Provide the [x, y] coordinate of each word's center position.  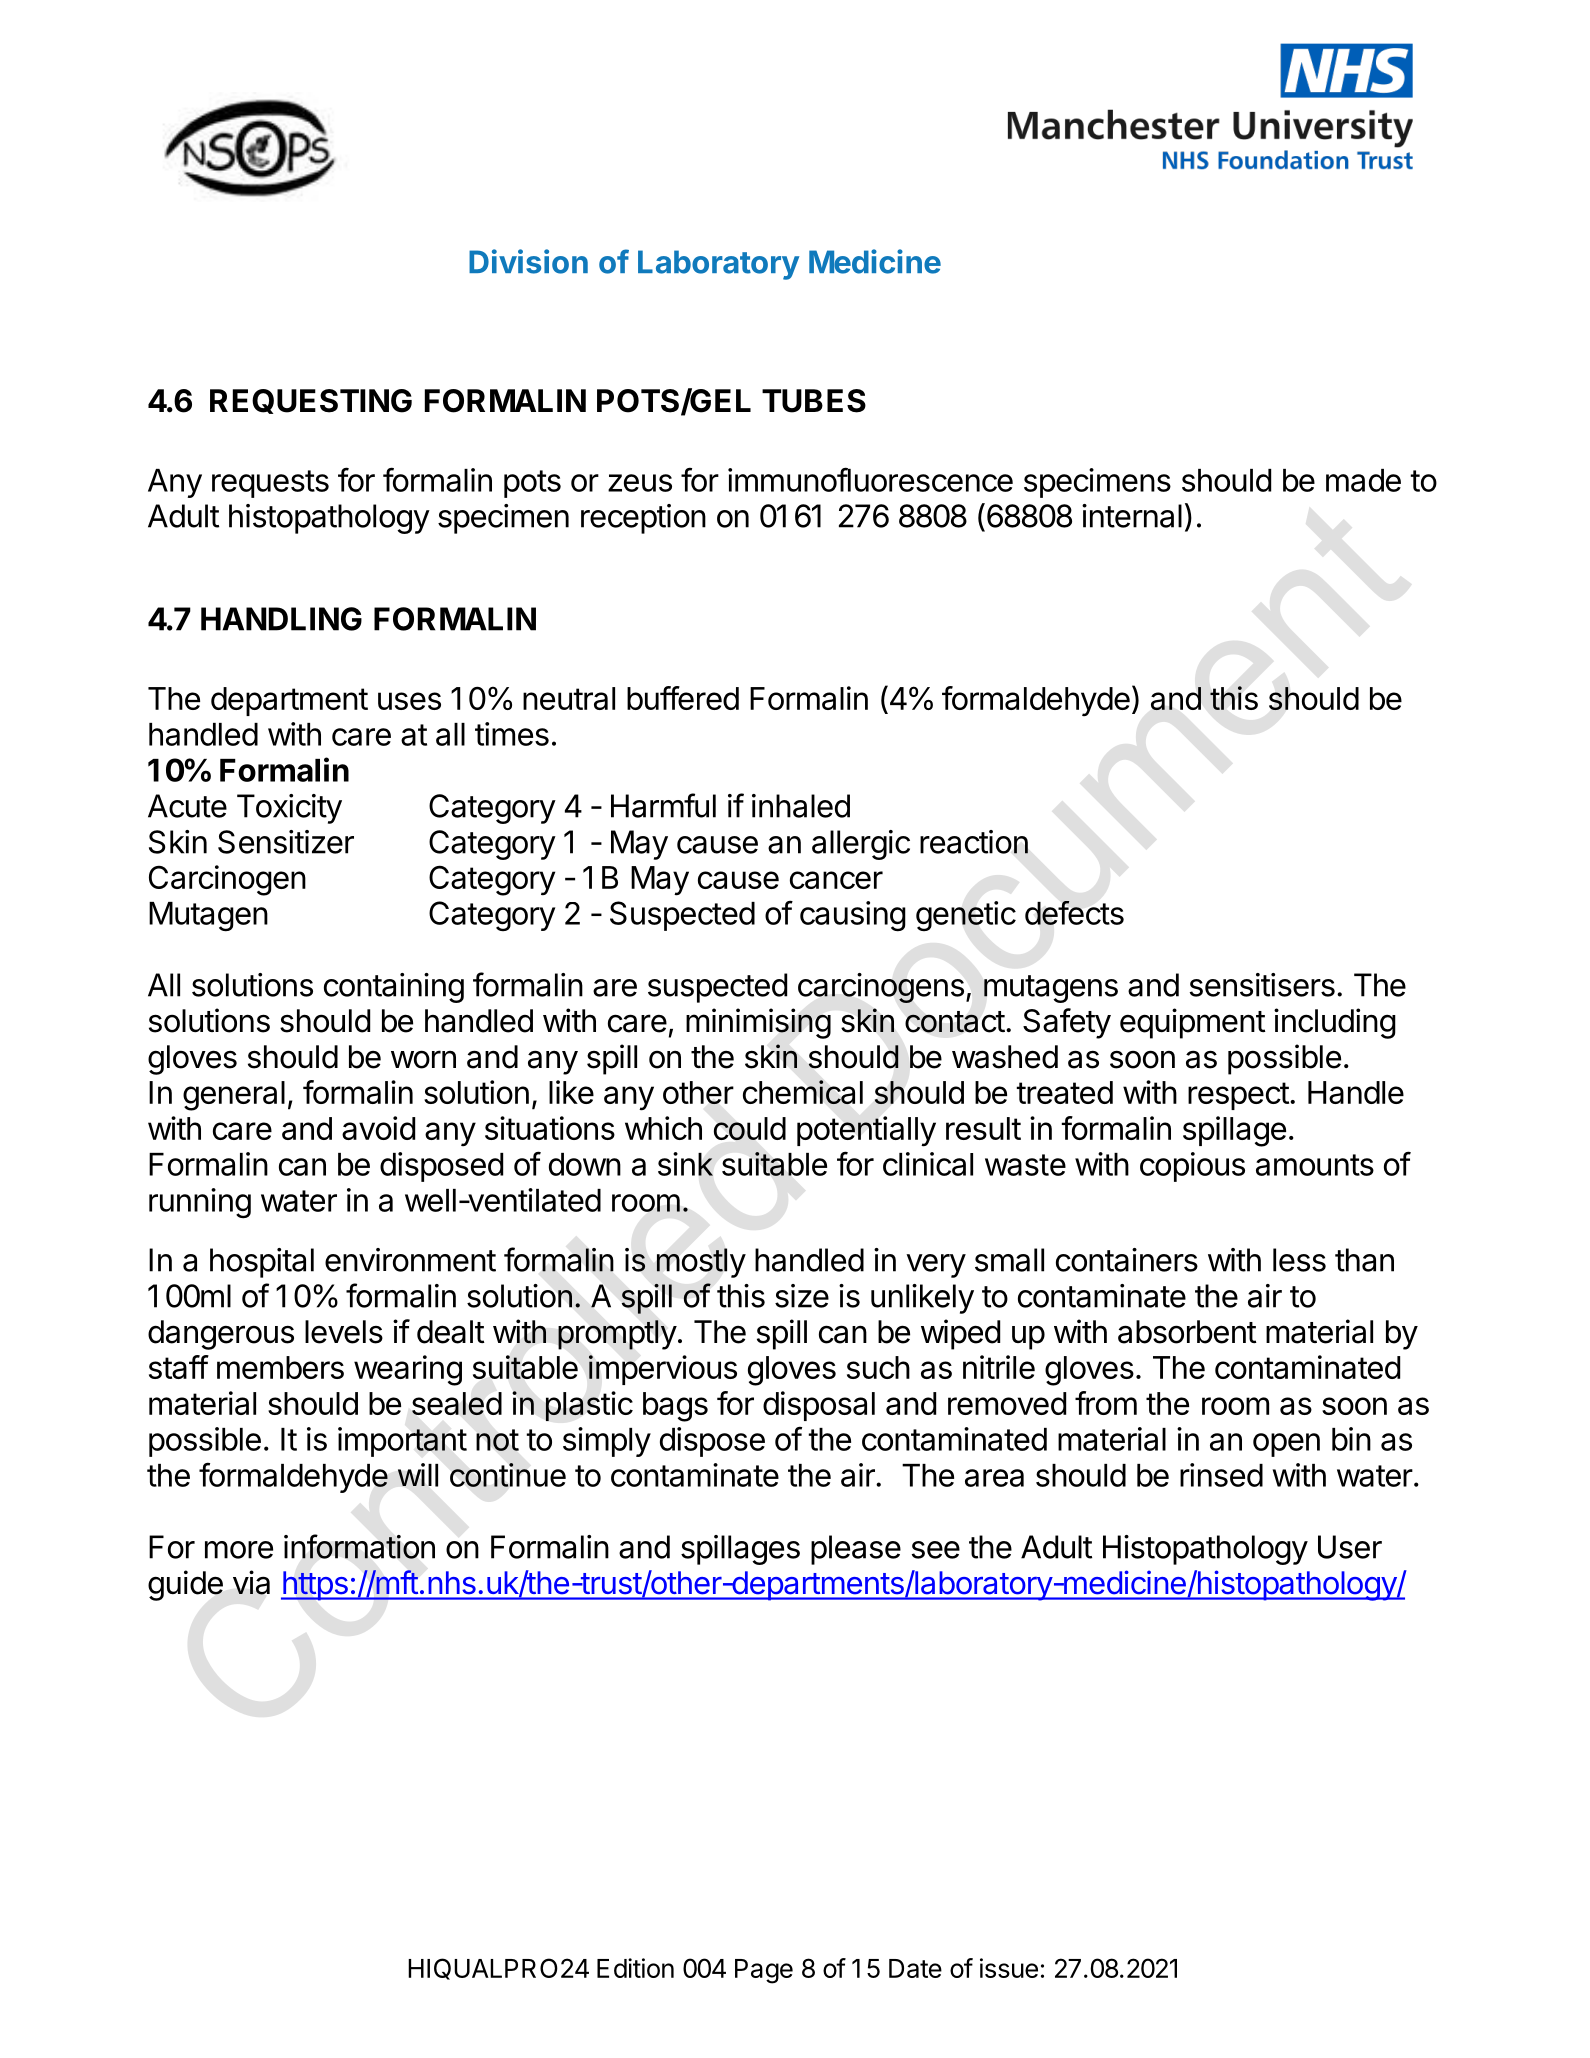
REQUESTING [311, 401]
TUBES [814, 401]
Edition [635, 1968]
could [750, 1128]
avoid [378, 1128]
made [1363, 480]
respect [1238, 1096]
